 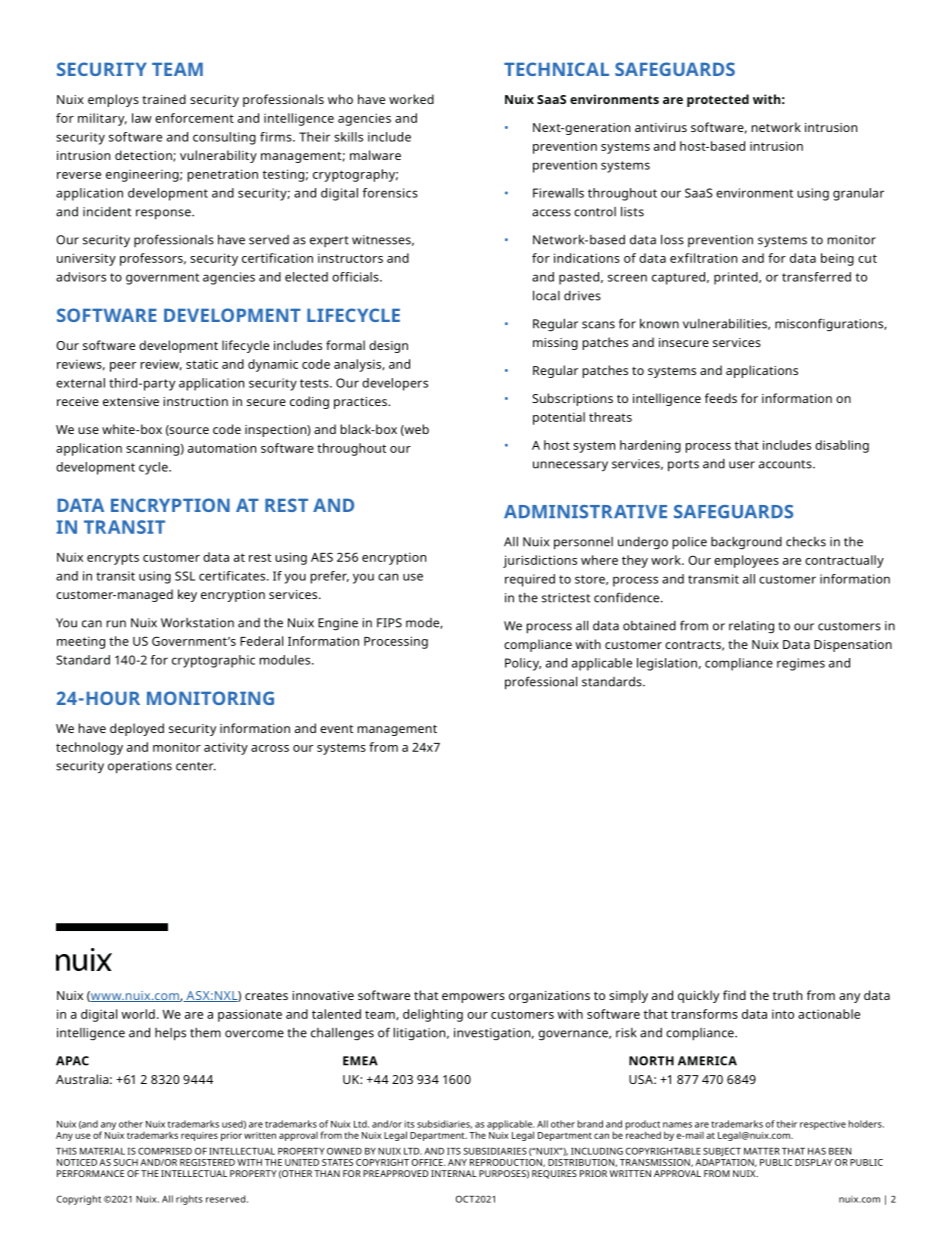 What do you see at coordinates (454, 1173) in the image?
I see `INTERNAL` at bounding box center [454, 1173].
